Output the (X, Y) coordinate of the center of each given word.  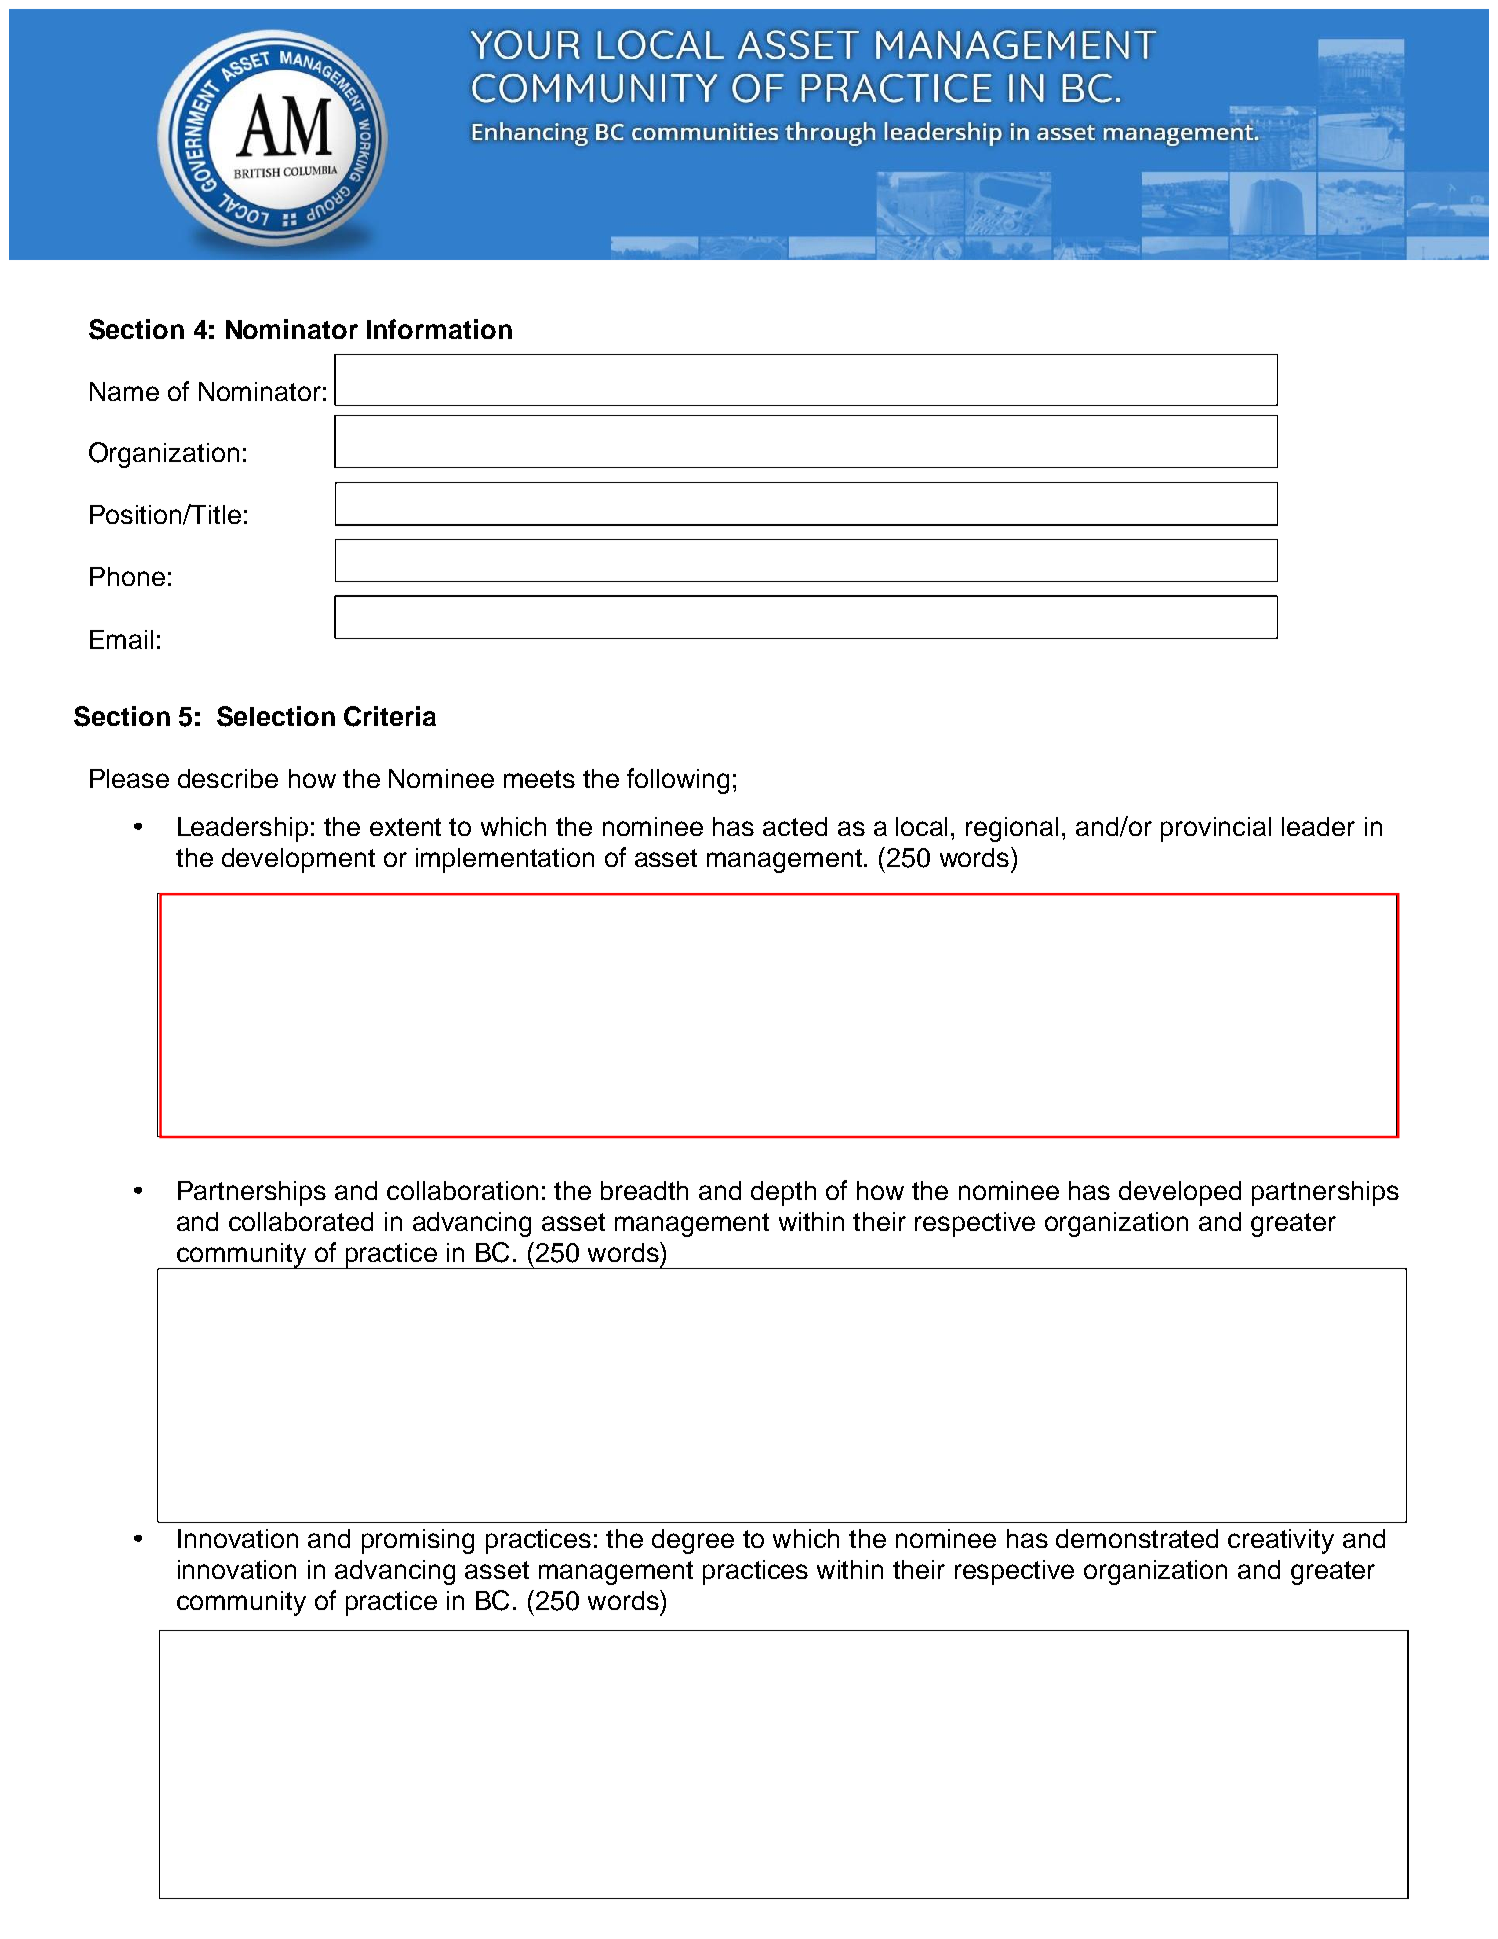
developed (1180, 1193)
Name (124, 391)
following (678, 781)
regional (1012, 829)
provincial (1216, 829)
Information (439, 329)
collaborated (301, 1221)
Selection (276, 716)
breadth (644, 1190)
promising (418, 1541)
